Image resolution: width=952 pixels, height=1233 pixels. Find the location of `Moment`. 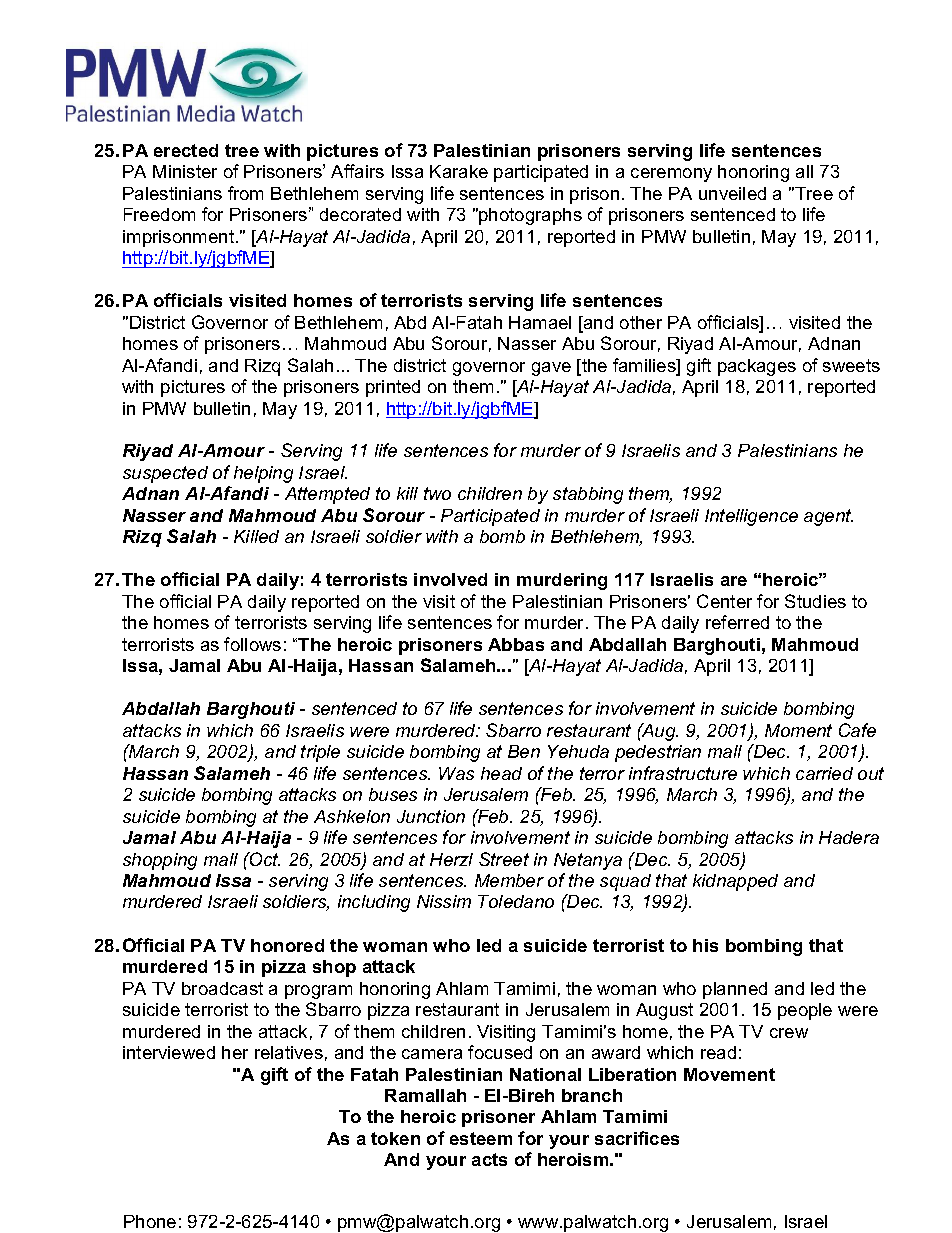

Moment is located at coordinates (798, 730).
